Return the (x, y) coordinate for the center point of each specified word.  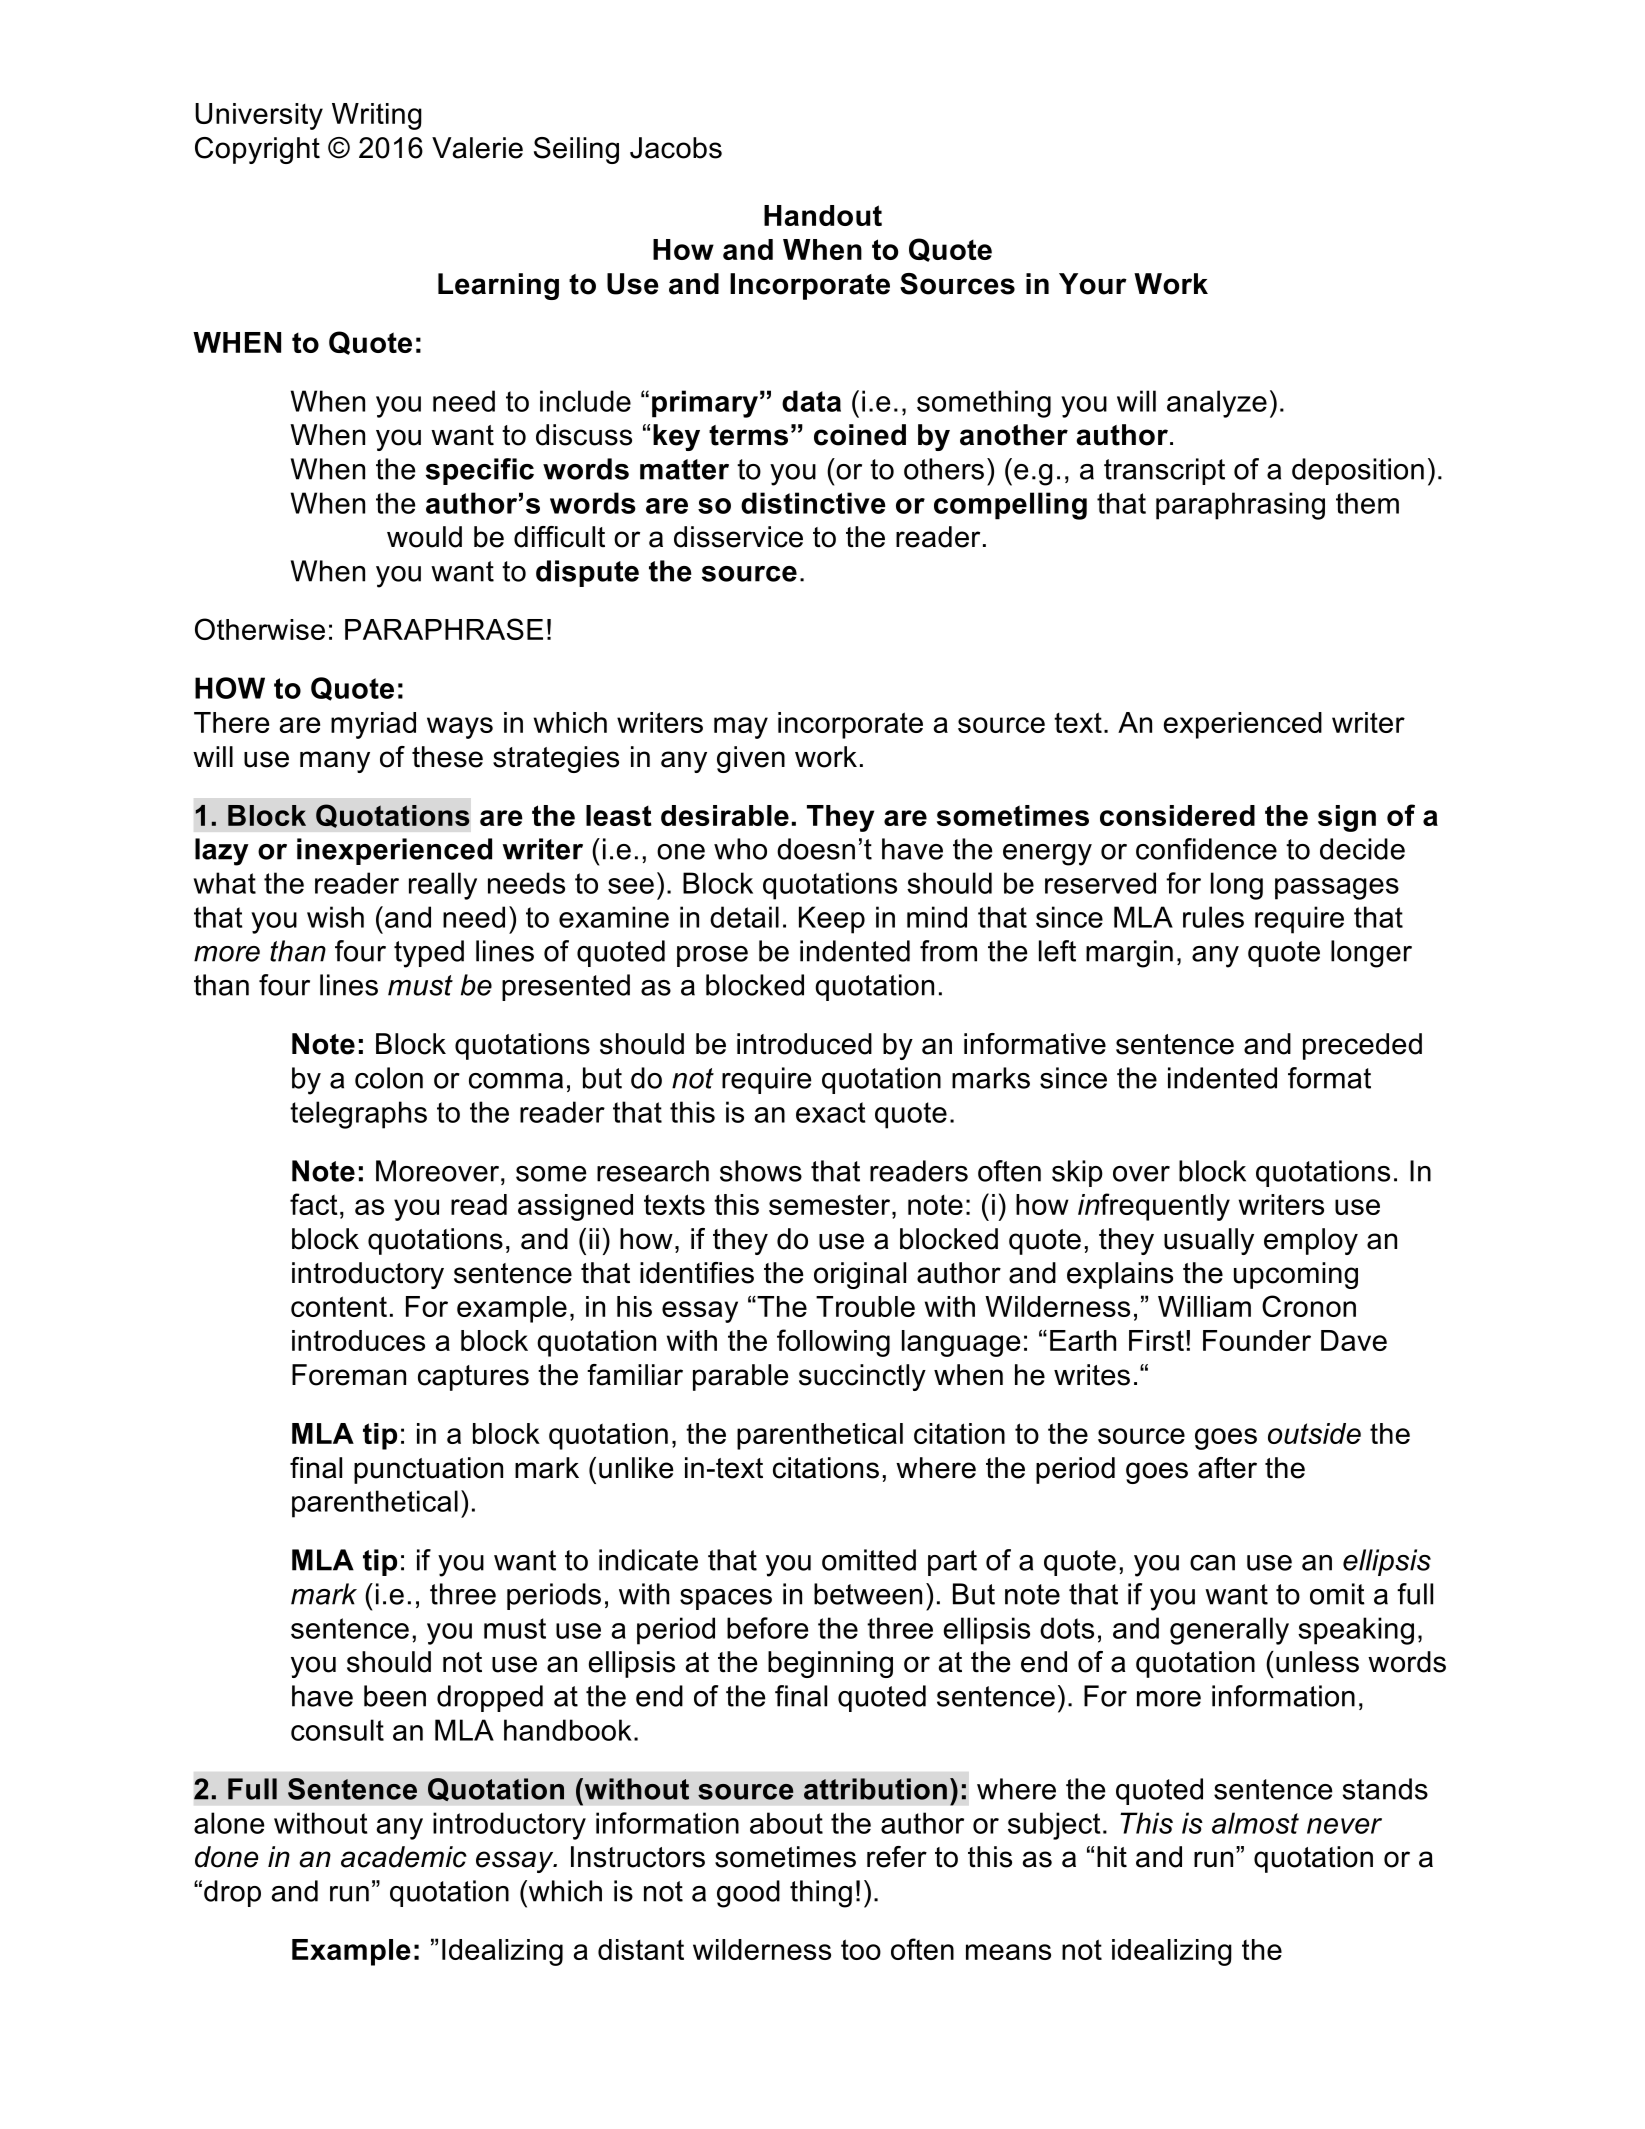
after (1227, 1468)
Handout (823, 215)
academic (404, 1857)
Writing (377, 116)
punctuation (428, 1470)
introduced (804, 1044)
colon (389, 1078)
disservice (738, 537)
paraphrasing (1240, 506)
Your (1093, 284)
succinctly (862, 1377)
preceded (1362, 1046)
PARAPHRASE (444, 629)
